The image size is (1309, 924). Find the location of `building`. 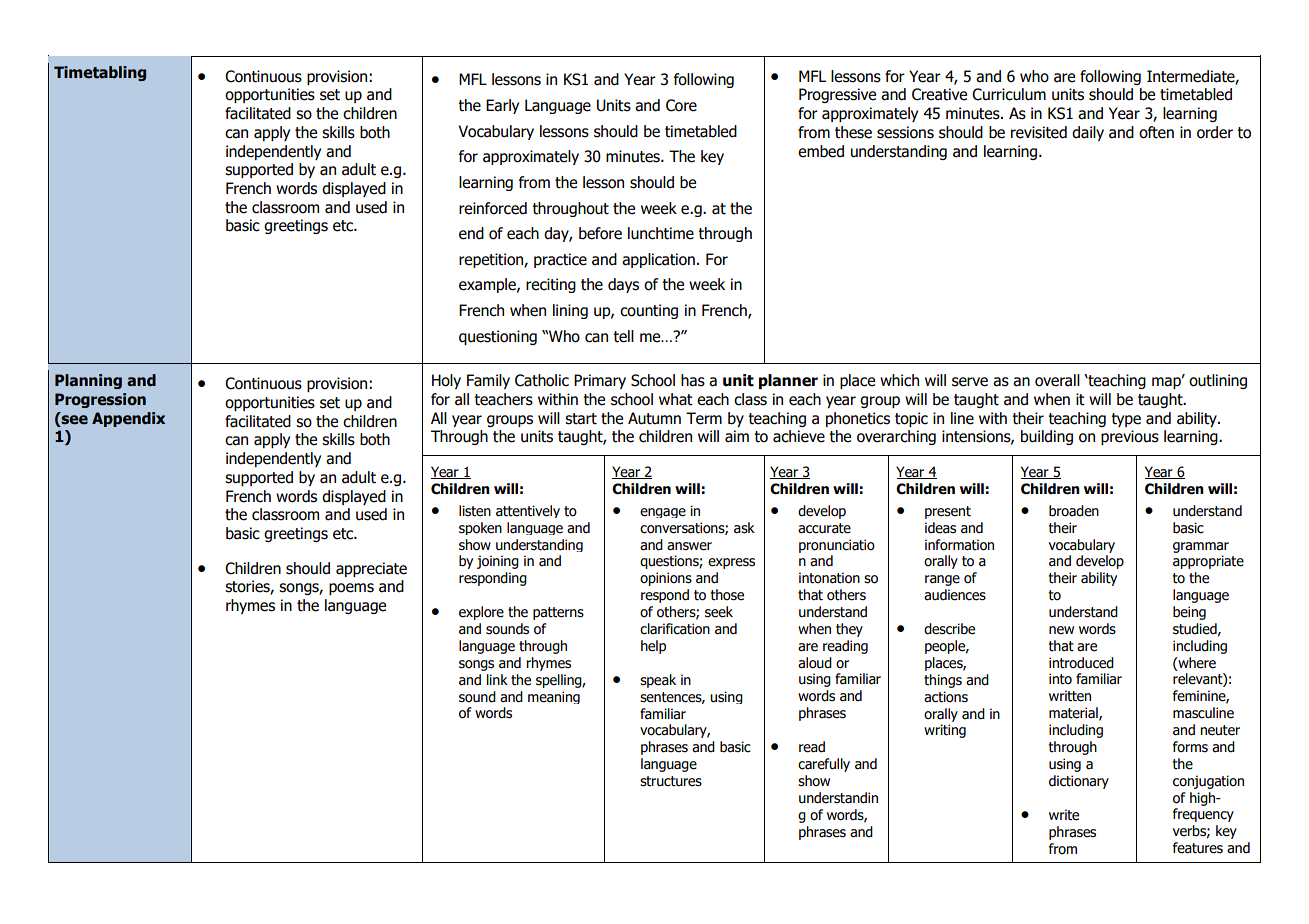

building is located at coordinates (1047, 437).
